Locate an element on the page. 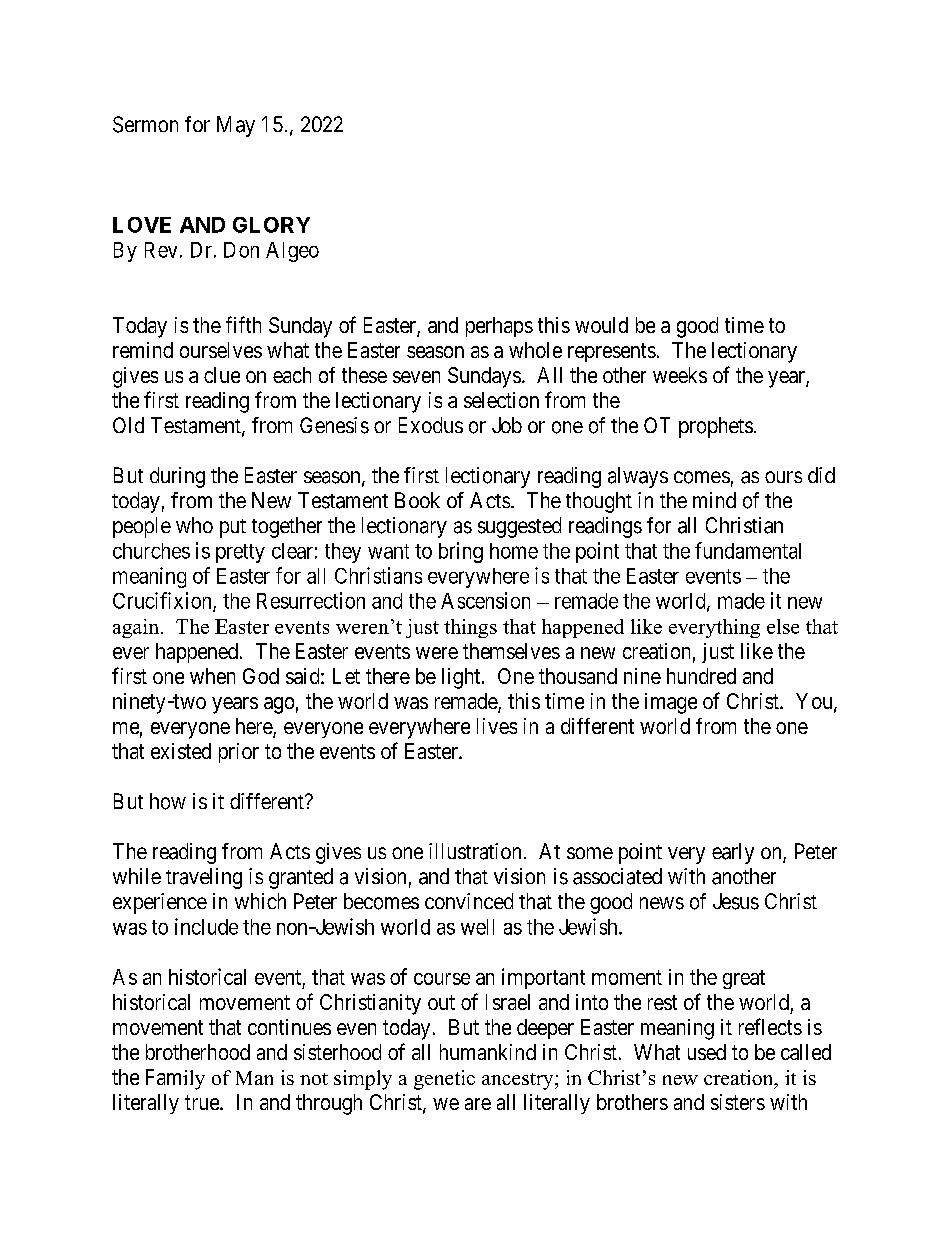 This image has width=952, height=1233. May is located at coordinates (236, 126).
